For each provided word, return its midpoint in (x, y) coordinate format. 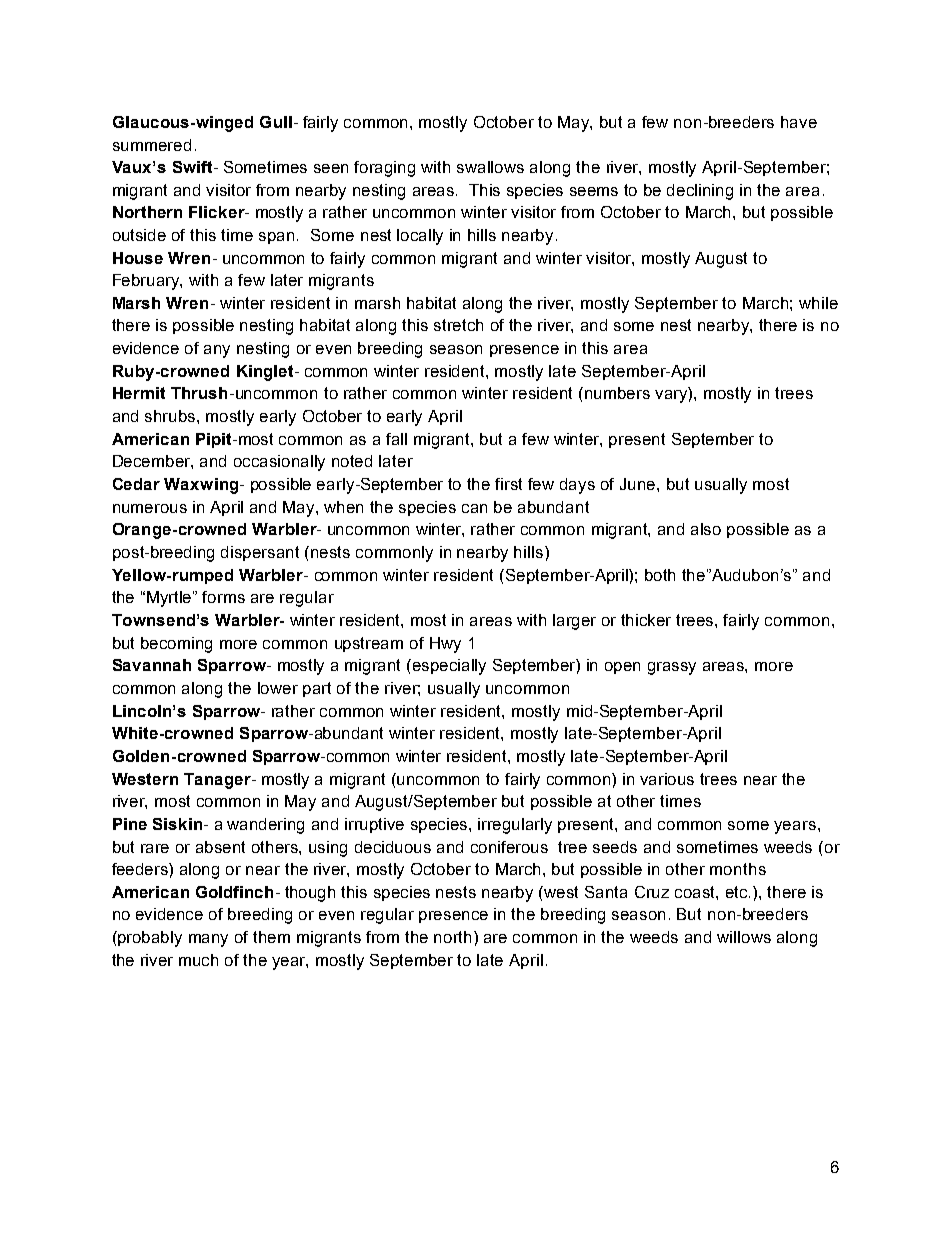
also (706, 529)
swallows (490, 167)
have (799, 122)
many (208, 940)
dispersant (260, 553)
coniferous (509, 847)
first (508, 484)
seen (331, 168)
